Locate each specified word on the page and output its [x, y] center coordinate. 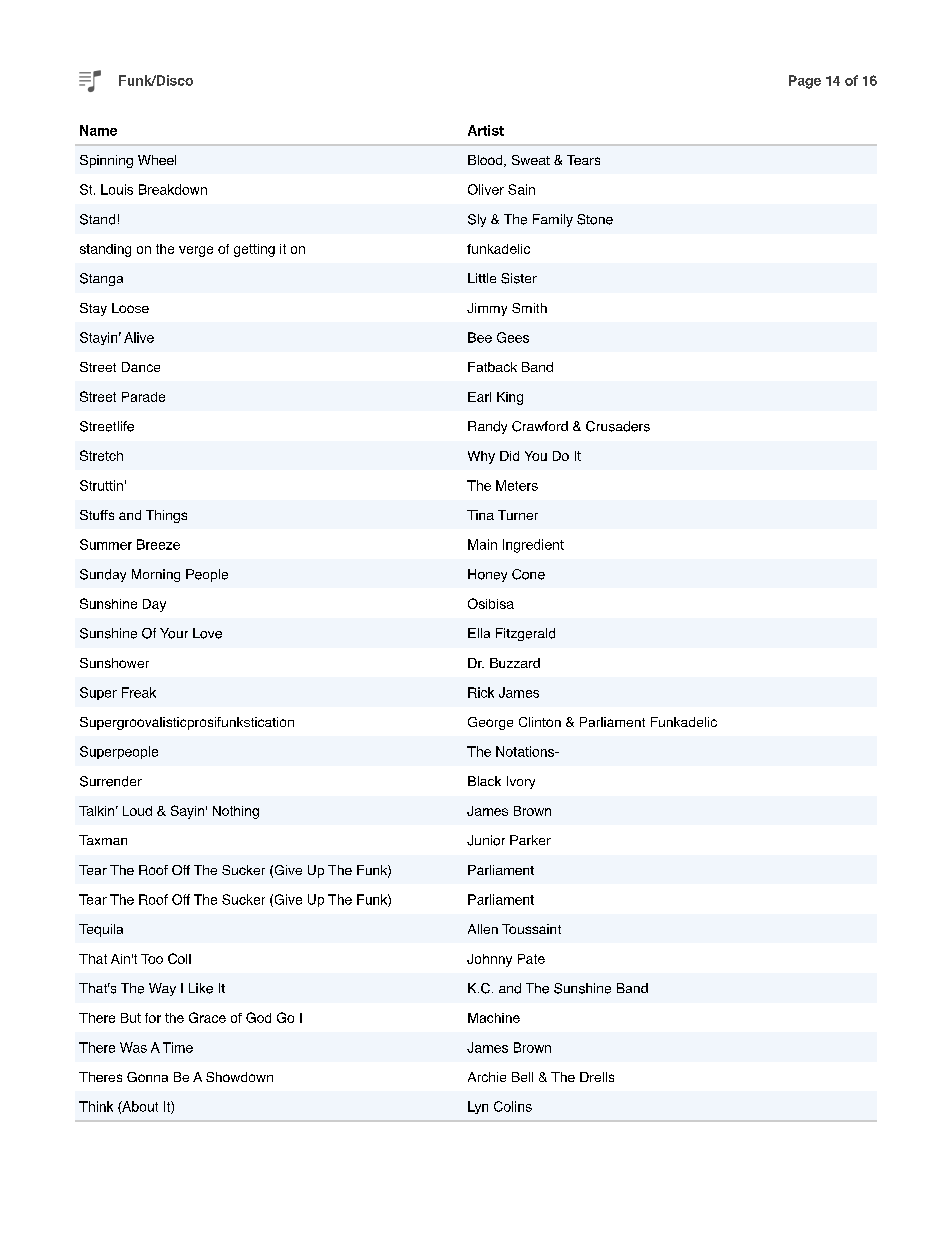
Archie [487, 1077]
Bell [522, 1077]
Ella [479, 633]
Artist [486, 130]
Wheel [157, 160]
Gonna [147, 1077]
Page [805, 82]
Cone [528, 574]
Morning [156, 575]
